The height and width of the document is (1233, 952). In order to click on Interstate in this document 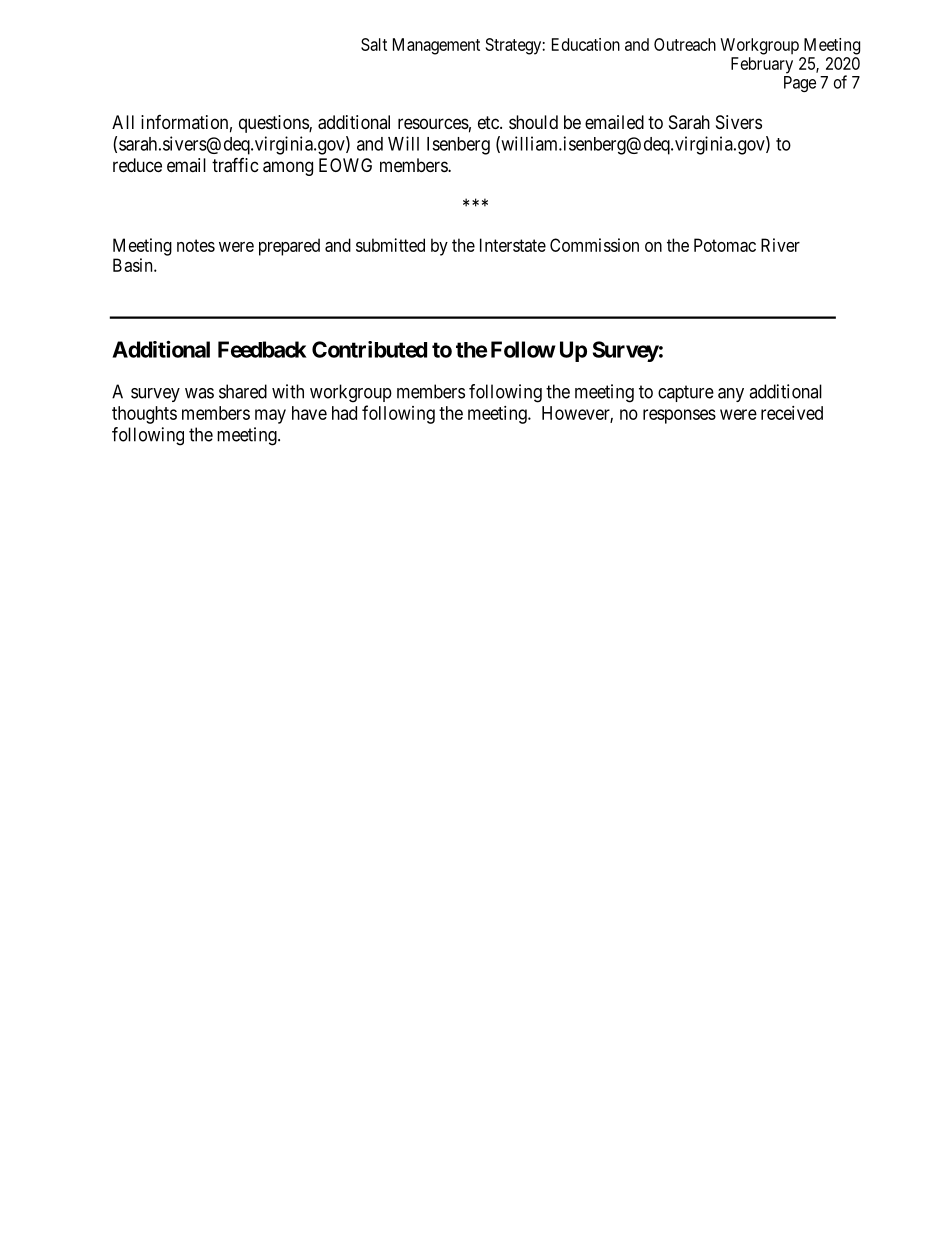, I will do `click(513, 245)`.
